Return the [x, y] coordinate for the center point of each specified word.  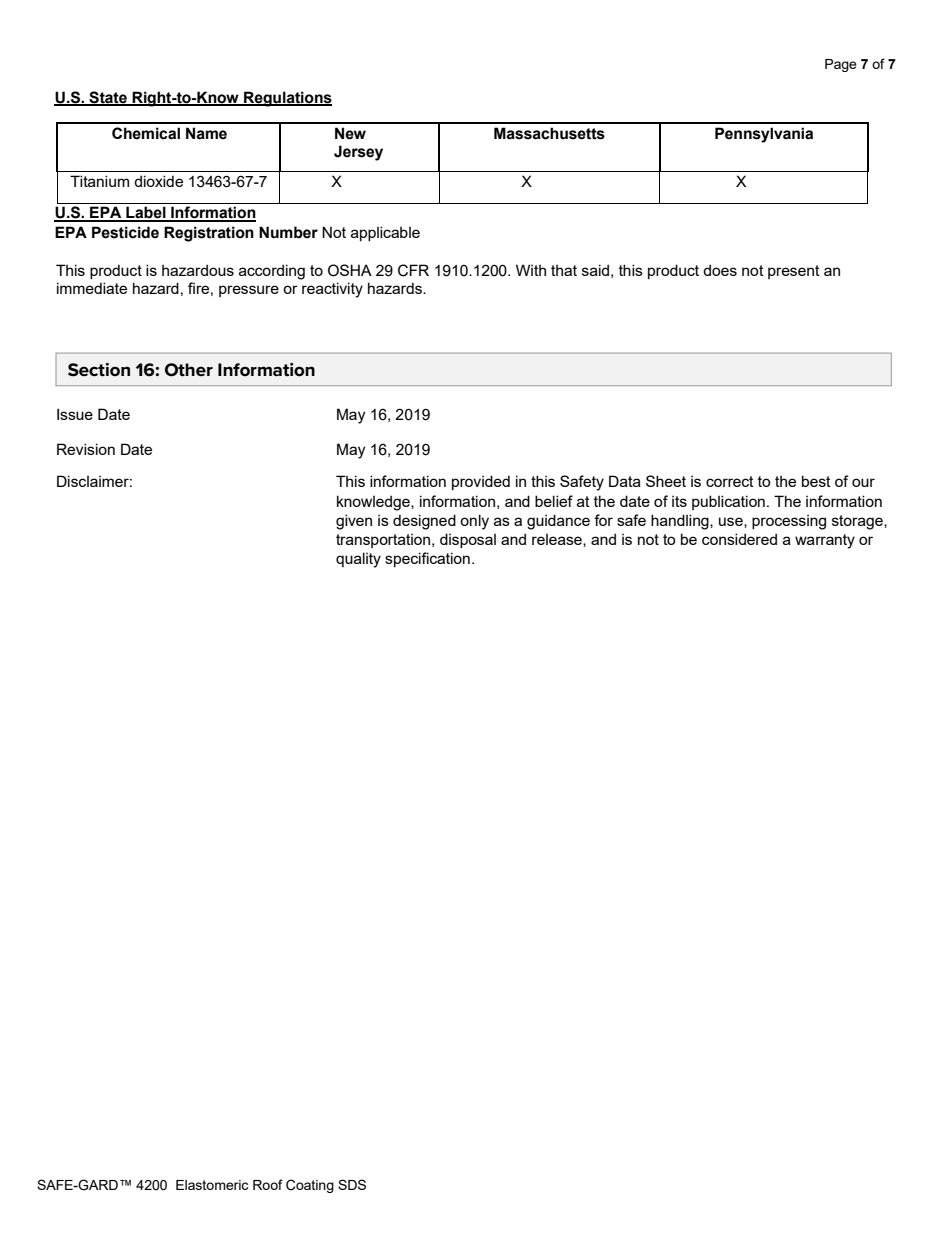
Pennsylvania [764, 135]
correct [730, 481]
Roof [268, 1184]
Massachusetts [549, 133]
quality [358, 560]
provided [481, 482]
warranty [825, 541]
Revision [86, 449]
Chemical [146, 133]
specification [427, 559]
